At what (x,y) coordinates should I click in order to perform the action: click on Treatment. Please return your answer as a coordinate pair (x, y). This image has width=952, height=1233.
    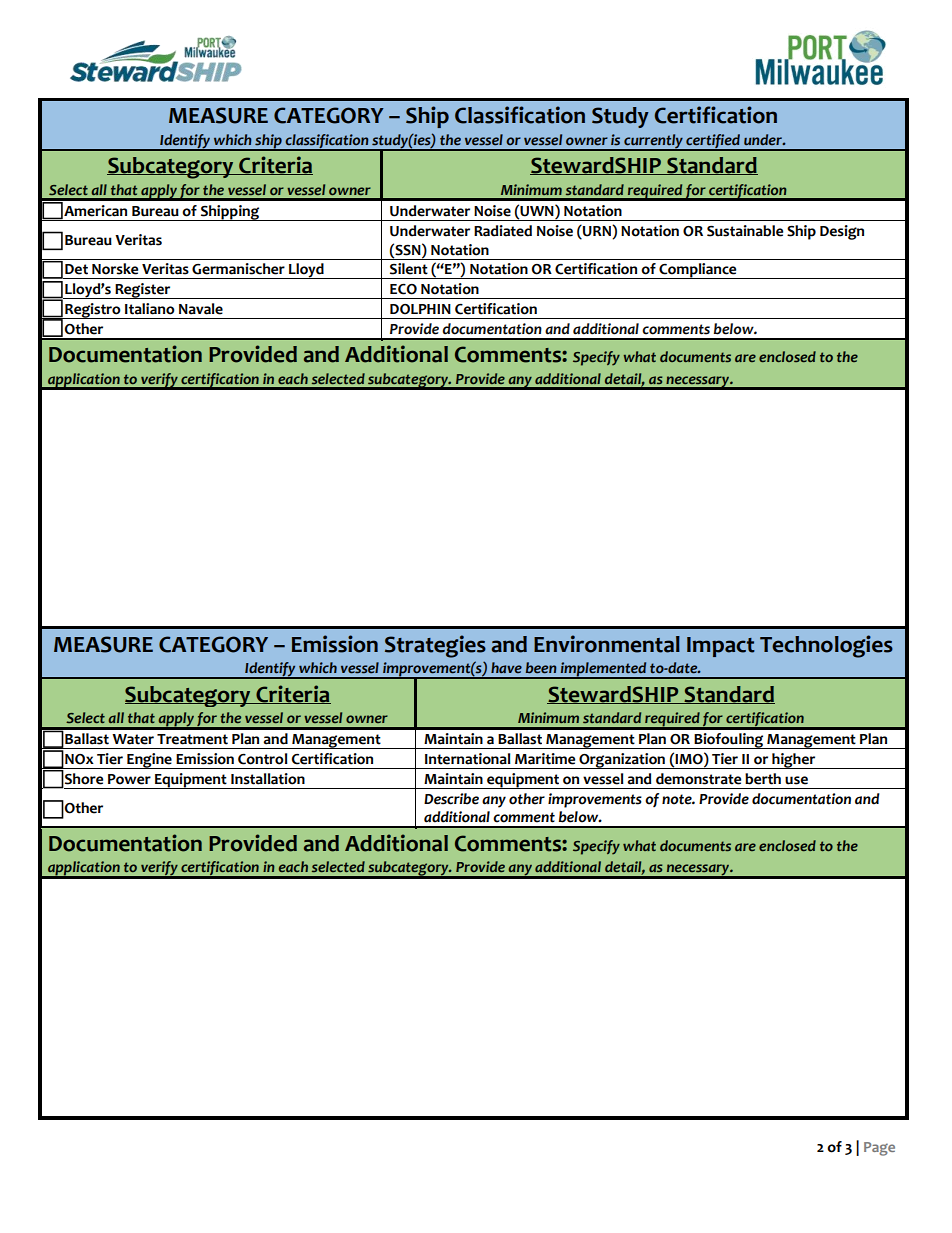
    Looking at the image, I should click on (192, 739).
